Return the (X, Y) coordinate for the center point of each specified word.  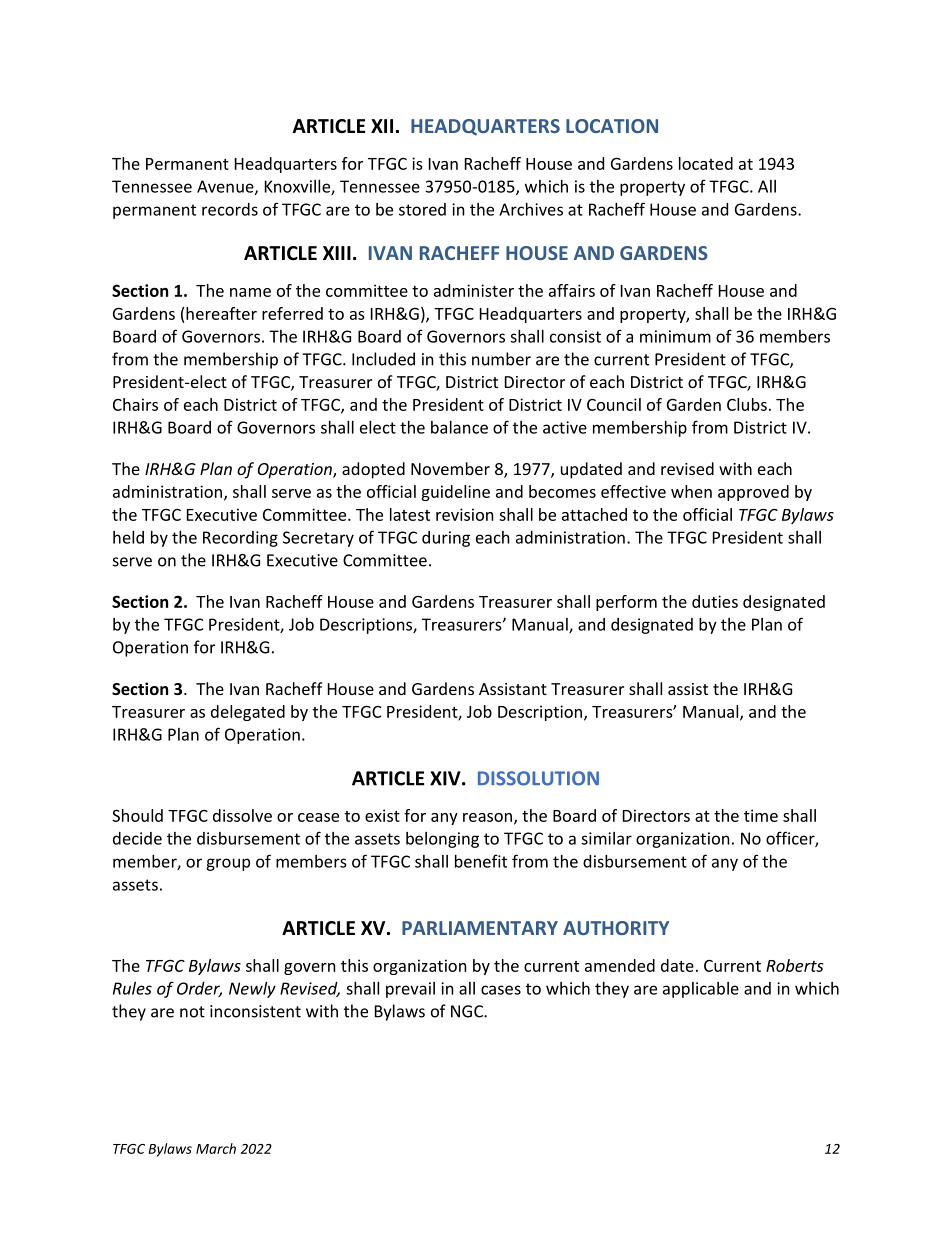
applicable (701, 990)
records (230, 209)
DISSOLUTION (538, 778)
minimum (675, 336)
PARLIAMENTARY (480, 928)
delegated (248, 713)
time (761, 815)
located (706, 163)
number (501, 359)
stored (422, 209)
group (228, 864)
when (691, 491)
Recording (240, 539)
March (216, 1148)
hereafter (221, 313)
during (446, 539)
